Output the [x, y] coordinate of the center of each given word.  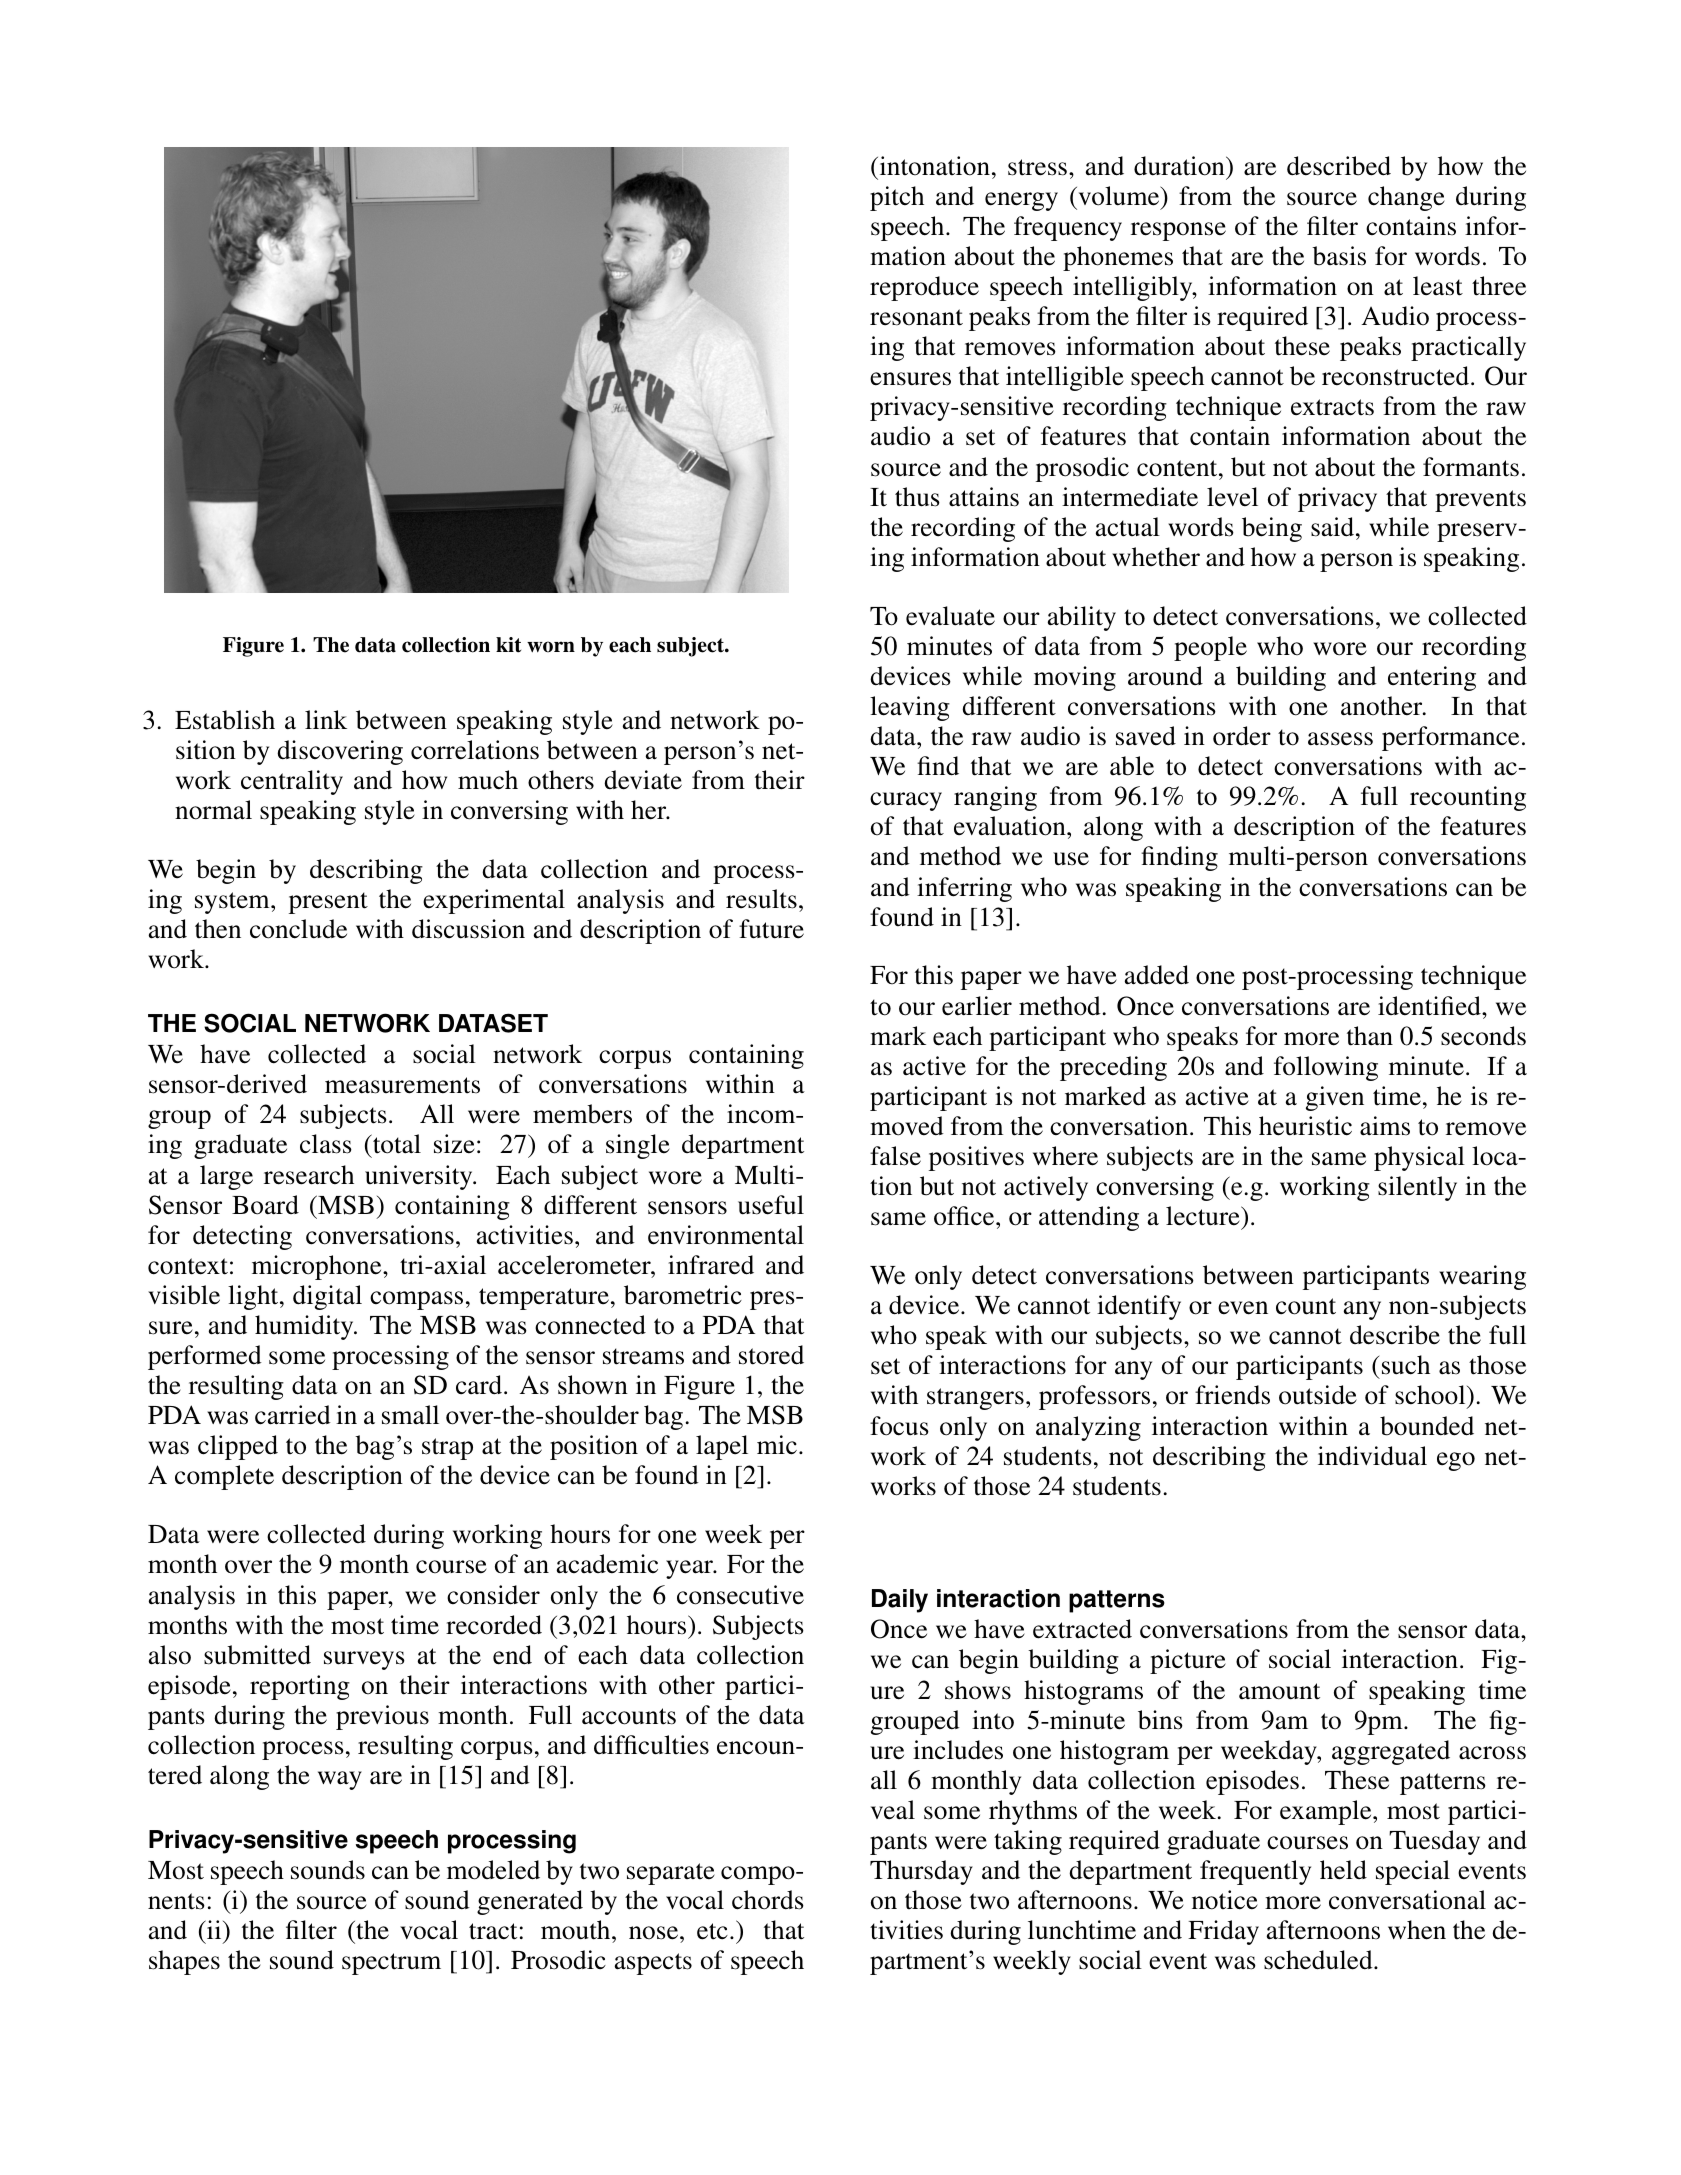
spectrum [391, 1964]
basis [1339, 256]
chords [768, 1900]
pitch [897, 198]
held [1343, 1870]
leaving [910, 708]
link [326, 719]
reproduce [924, 288]
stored [771, 1355]
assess [1340, 739]
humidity [305, 1327]
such [1406, 1365]
